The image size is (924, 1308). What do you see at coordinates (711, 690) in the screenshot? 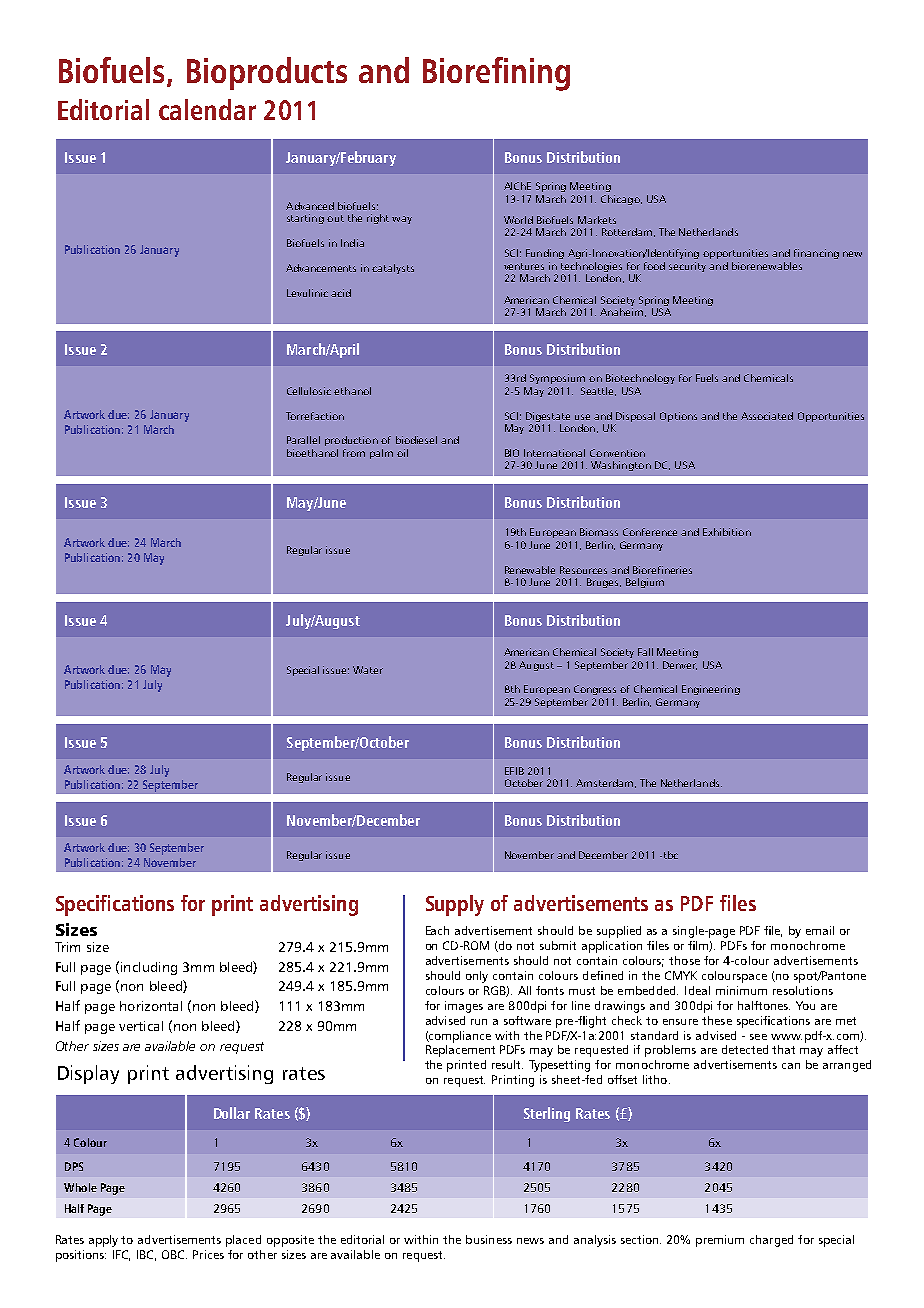
I see `Engineering` at bounding box center [711, 690].
